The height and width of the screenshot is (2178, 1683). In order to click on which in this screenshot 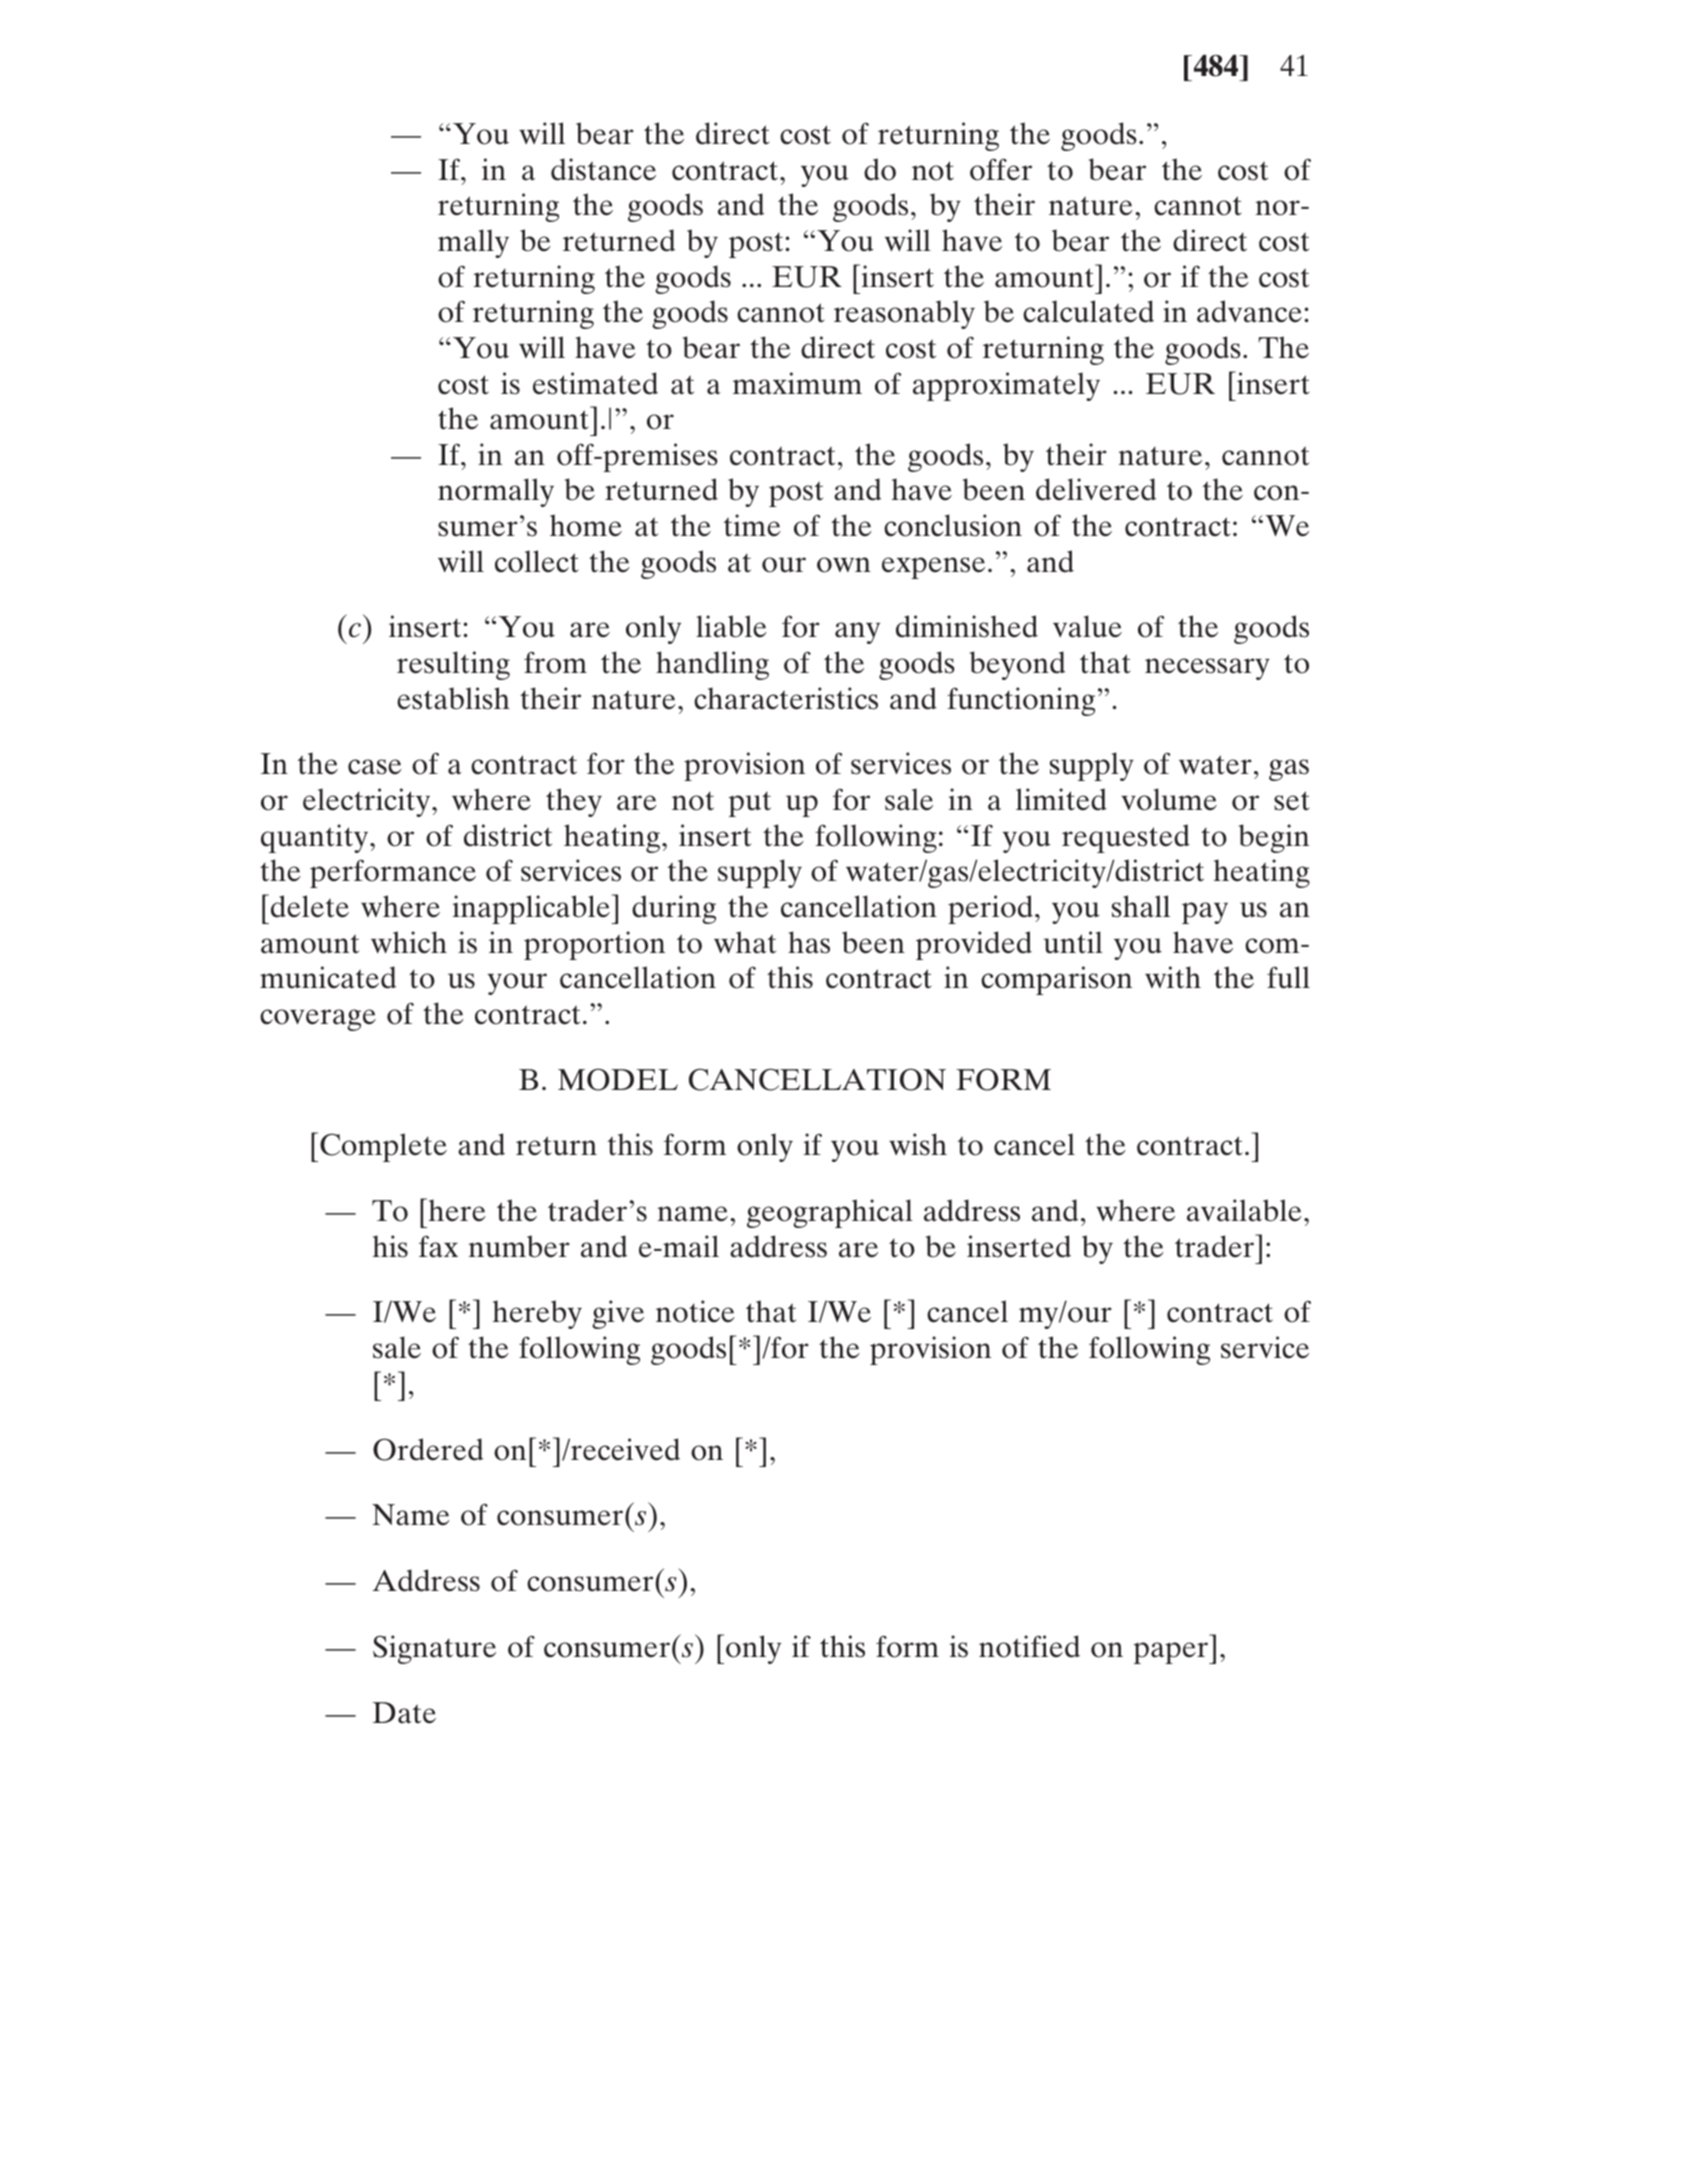, I will do `click(409, 942)`.
